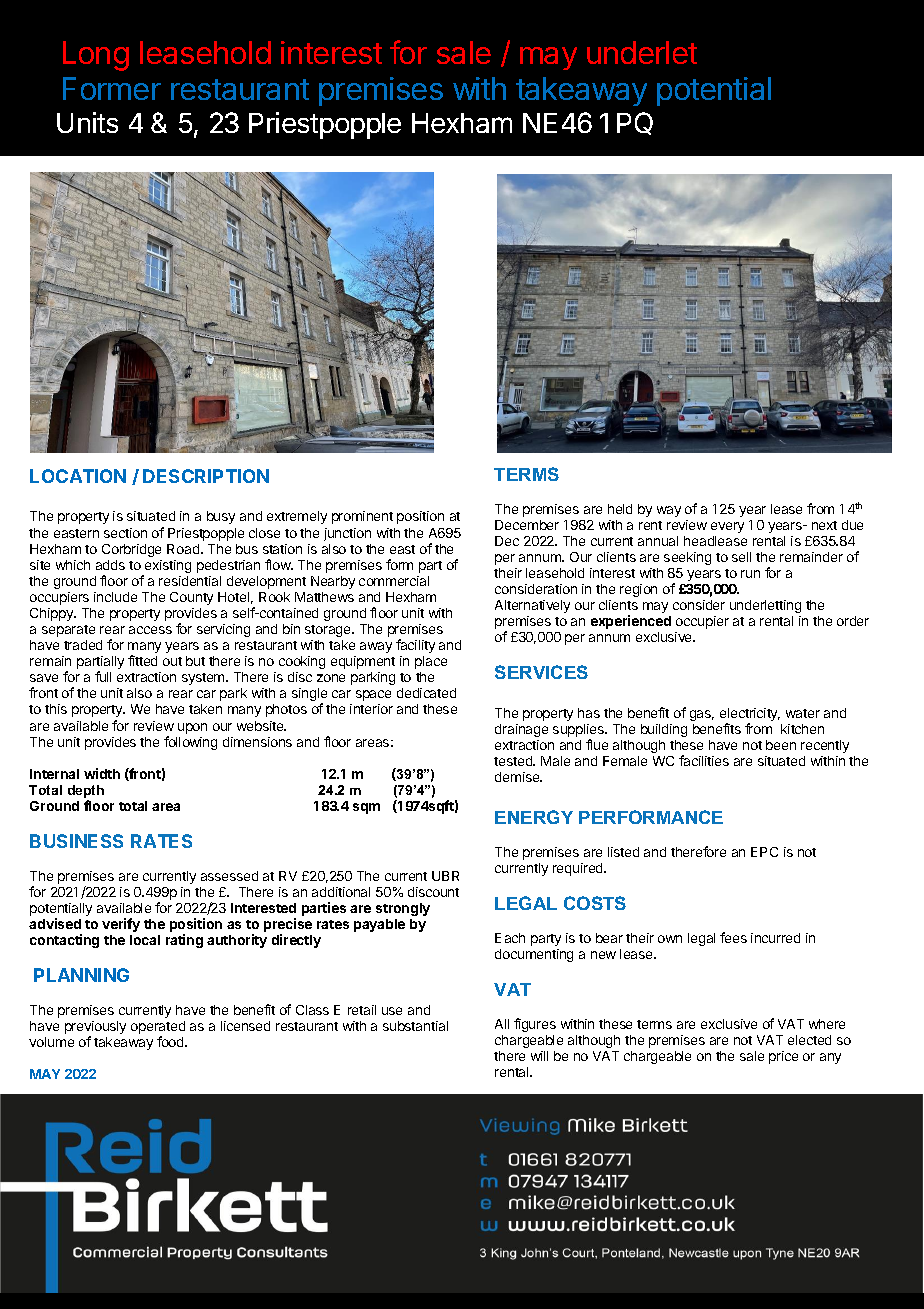 The image size is (924, 1309). Describe the element at coordinates (620, 509) in the screenshot. I see `held` at that location.
